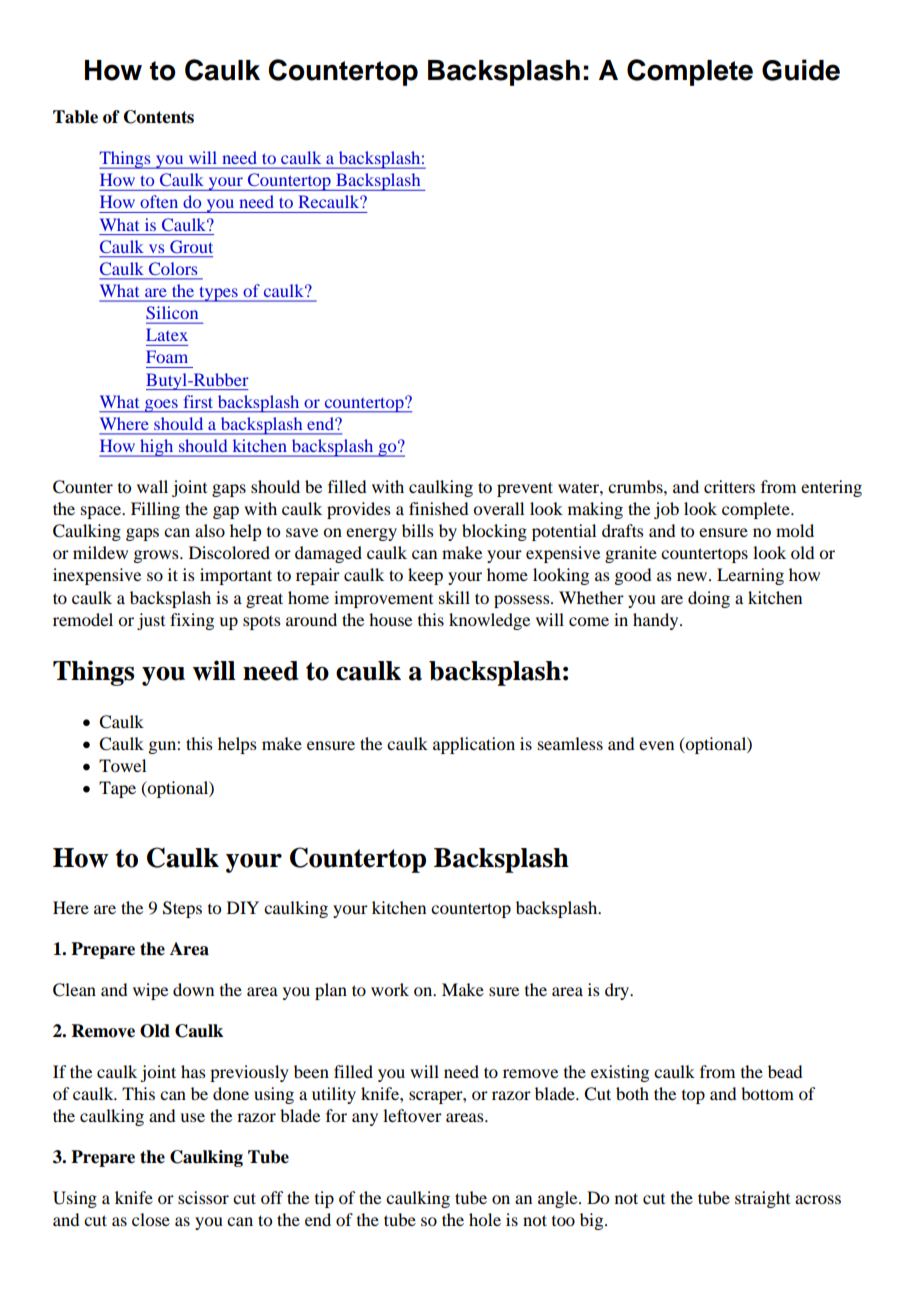 The width and height of the screenshot is (924, 1308). What do you see at coordinates (709, 599) in the screenshot?
I see `doing` at bounding box center [709, 599].
